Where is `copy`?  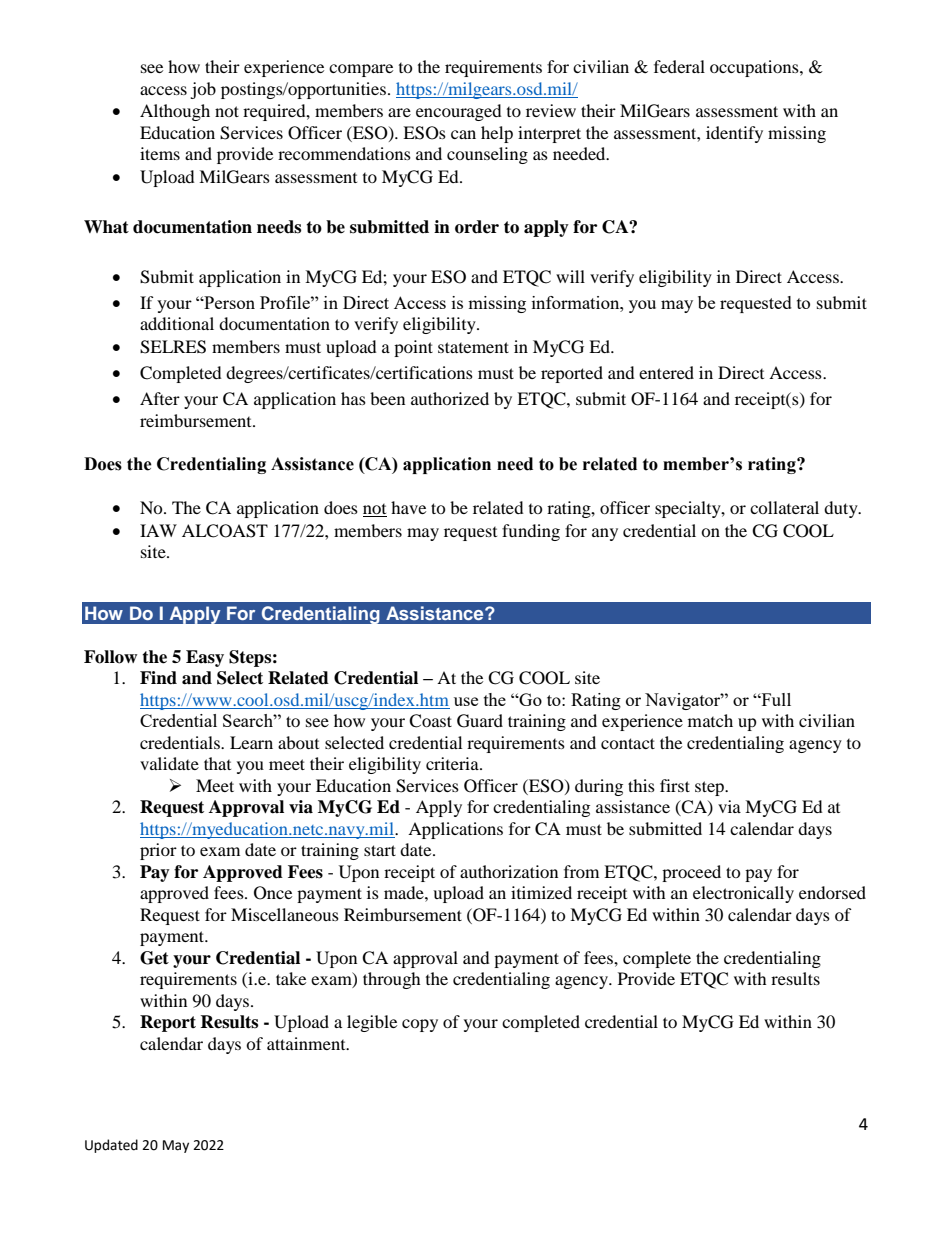
copy is located at coordinates (420, 1025).
